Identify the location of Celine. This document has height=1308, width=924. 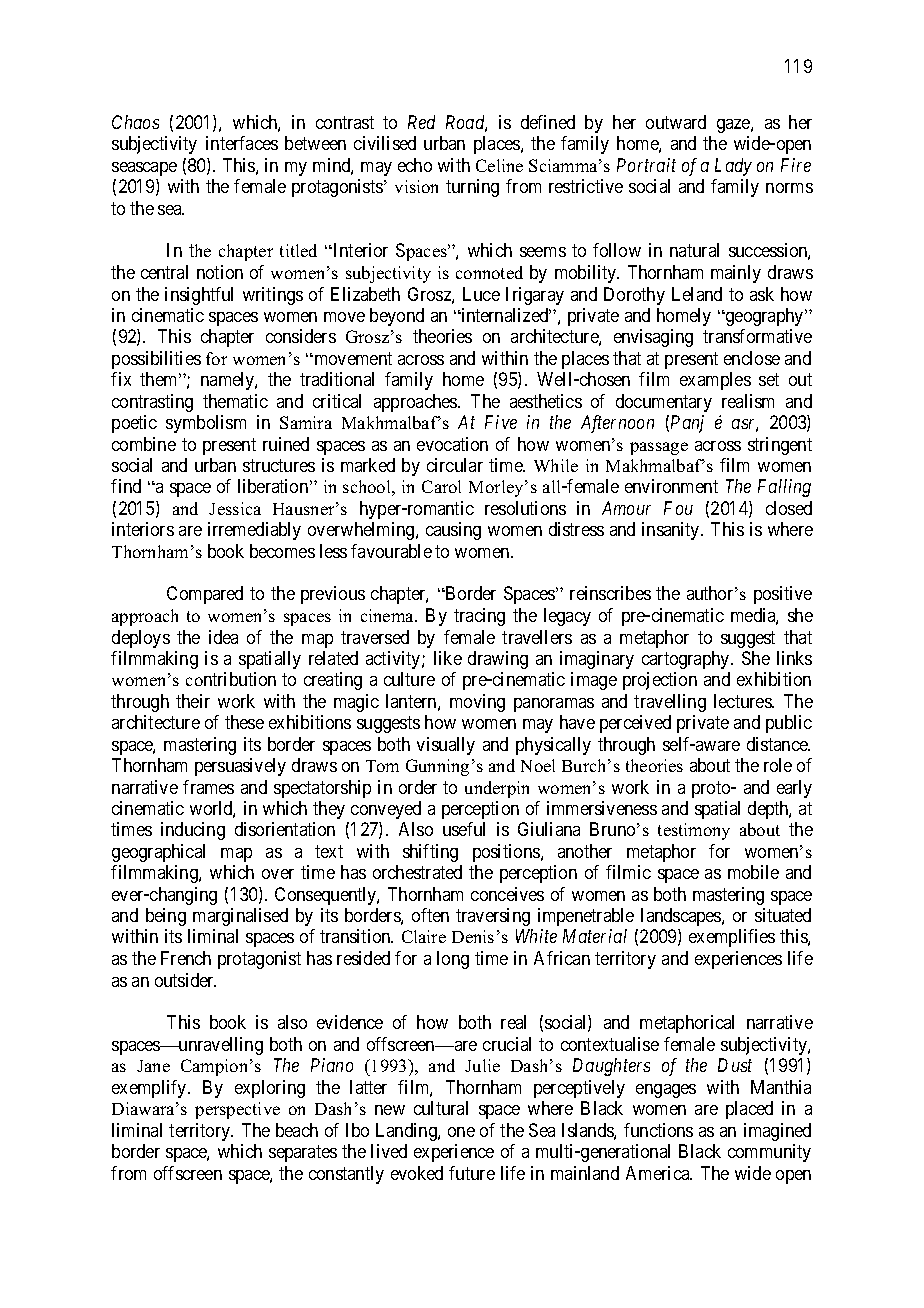
(499, 165).
